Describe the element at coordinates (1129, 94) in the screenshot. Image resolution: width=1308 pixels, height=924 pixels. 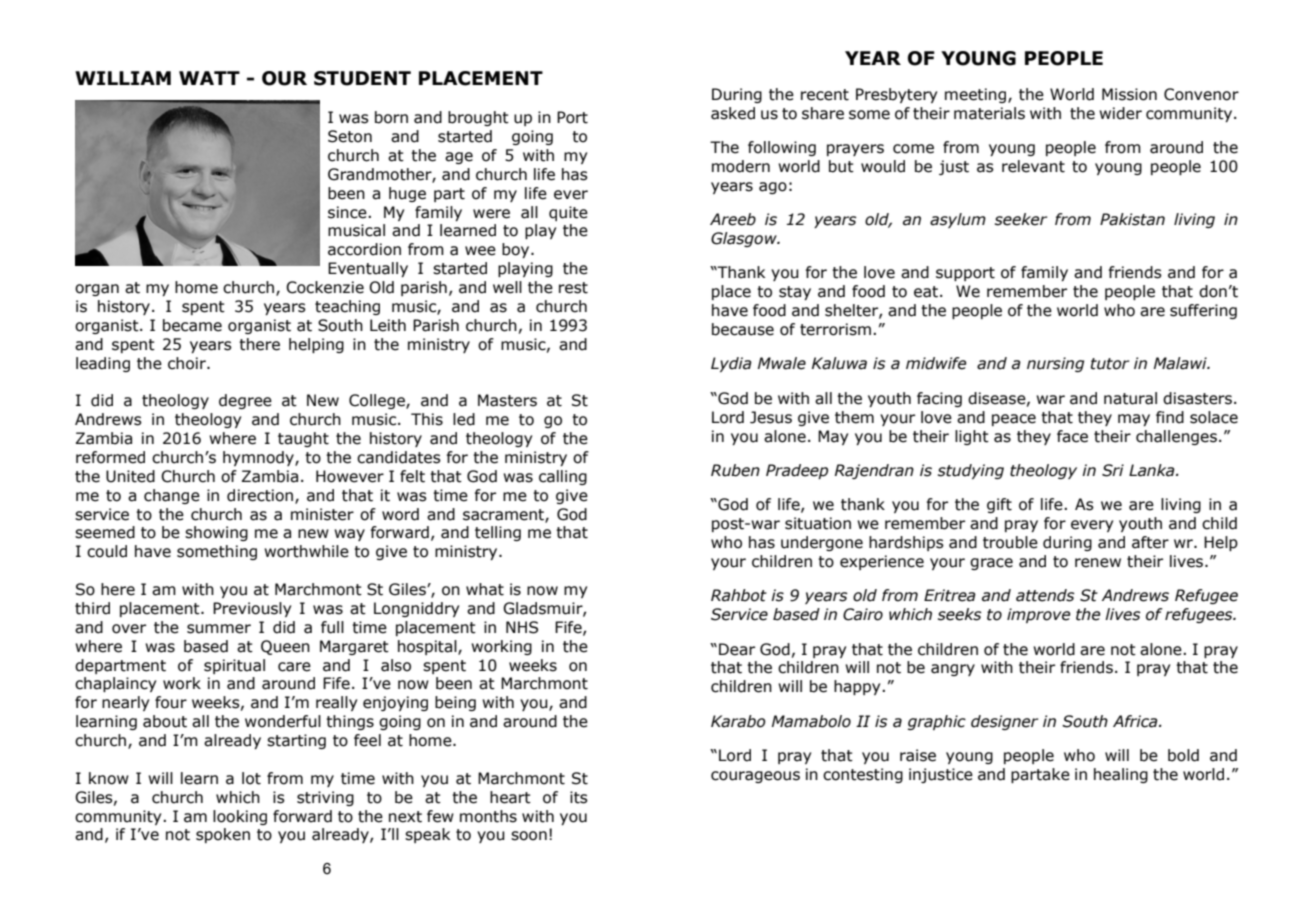
I see `Mission` at that location.
